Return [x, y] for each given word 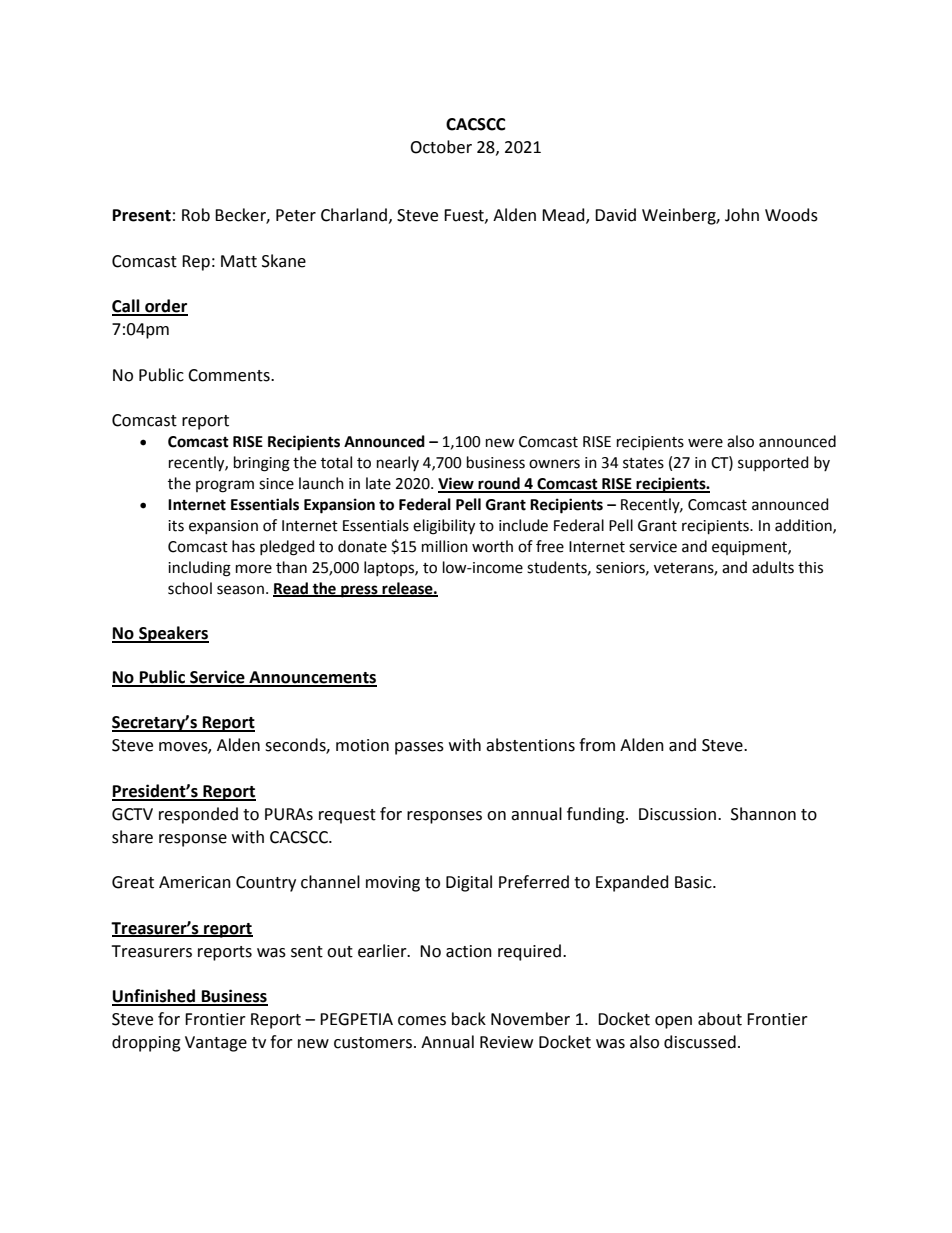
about [720, 1019]
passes [419, 748]
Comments [230, 375]
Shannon [763, 814]
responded [198, 815]
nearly [398, 463]
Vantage [216, 1044]
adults [773, 567]
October [441, 147]
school [190, 588]
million [445, 546]
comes [422, 1021]
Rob [196, 215]
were [705, 443]
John [742, 215]
